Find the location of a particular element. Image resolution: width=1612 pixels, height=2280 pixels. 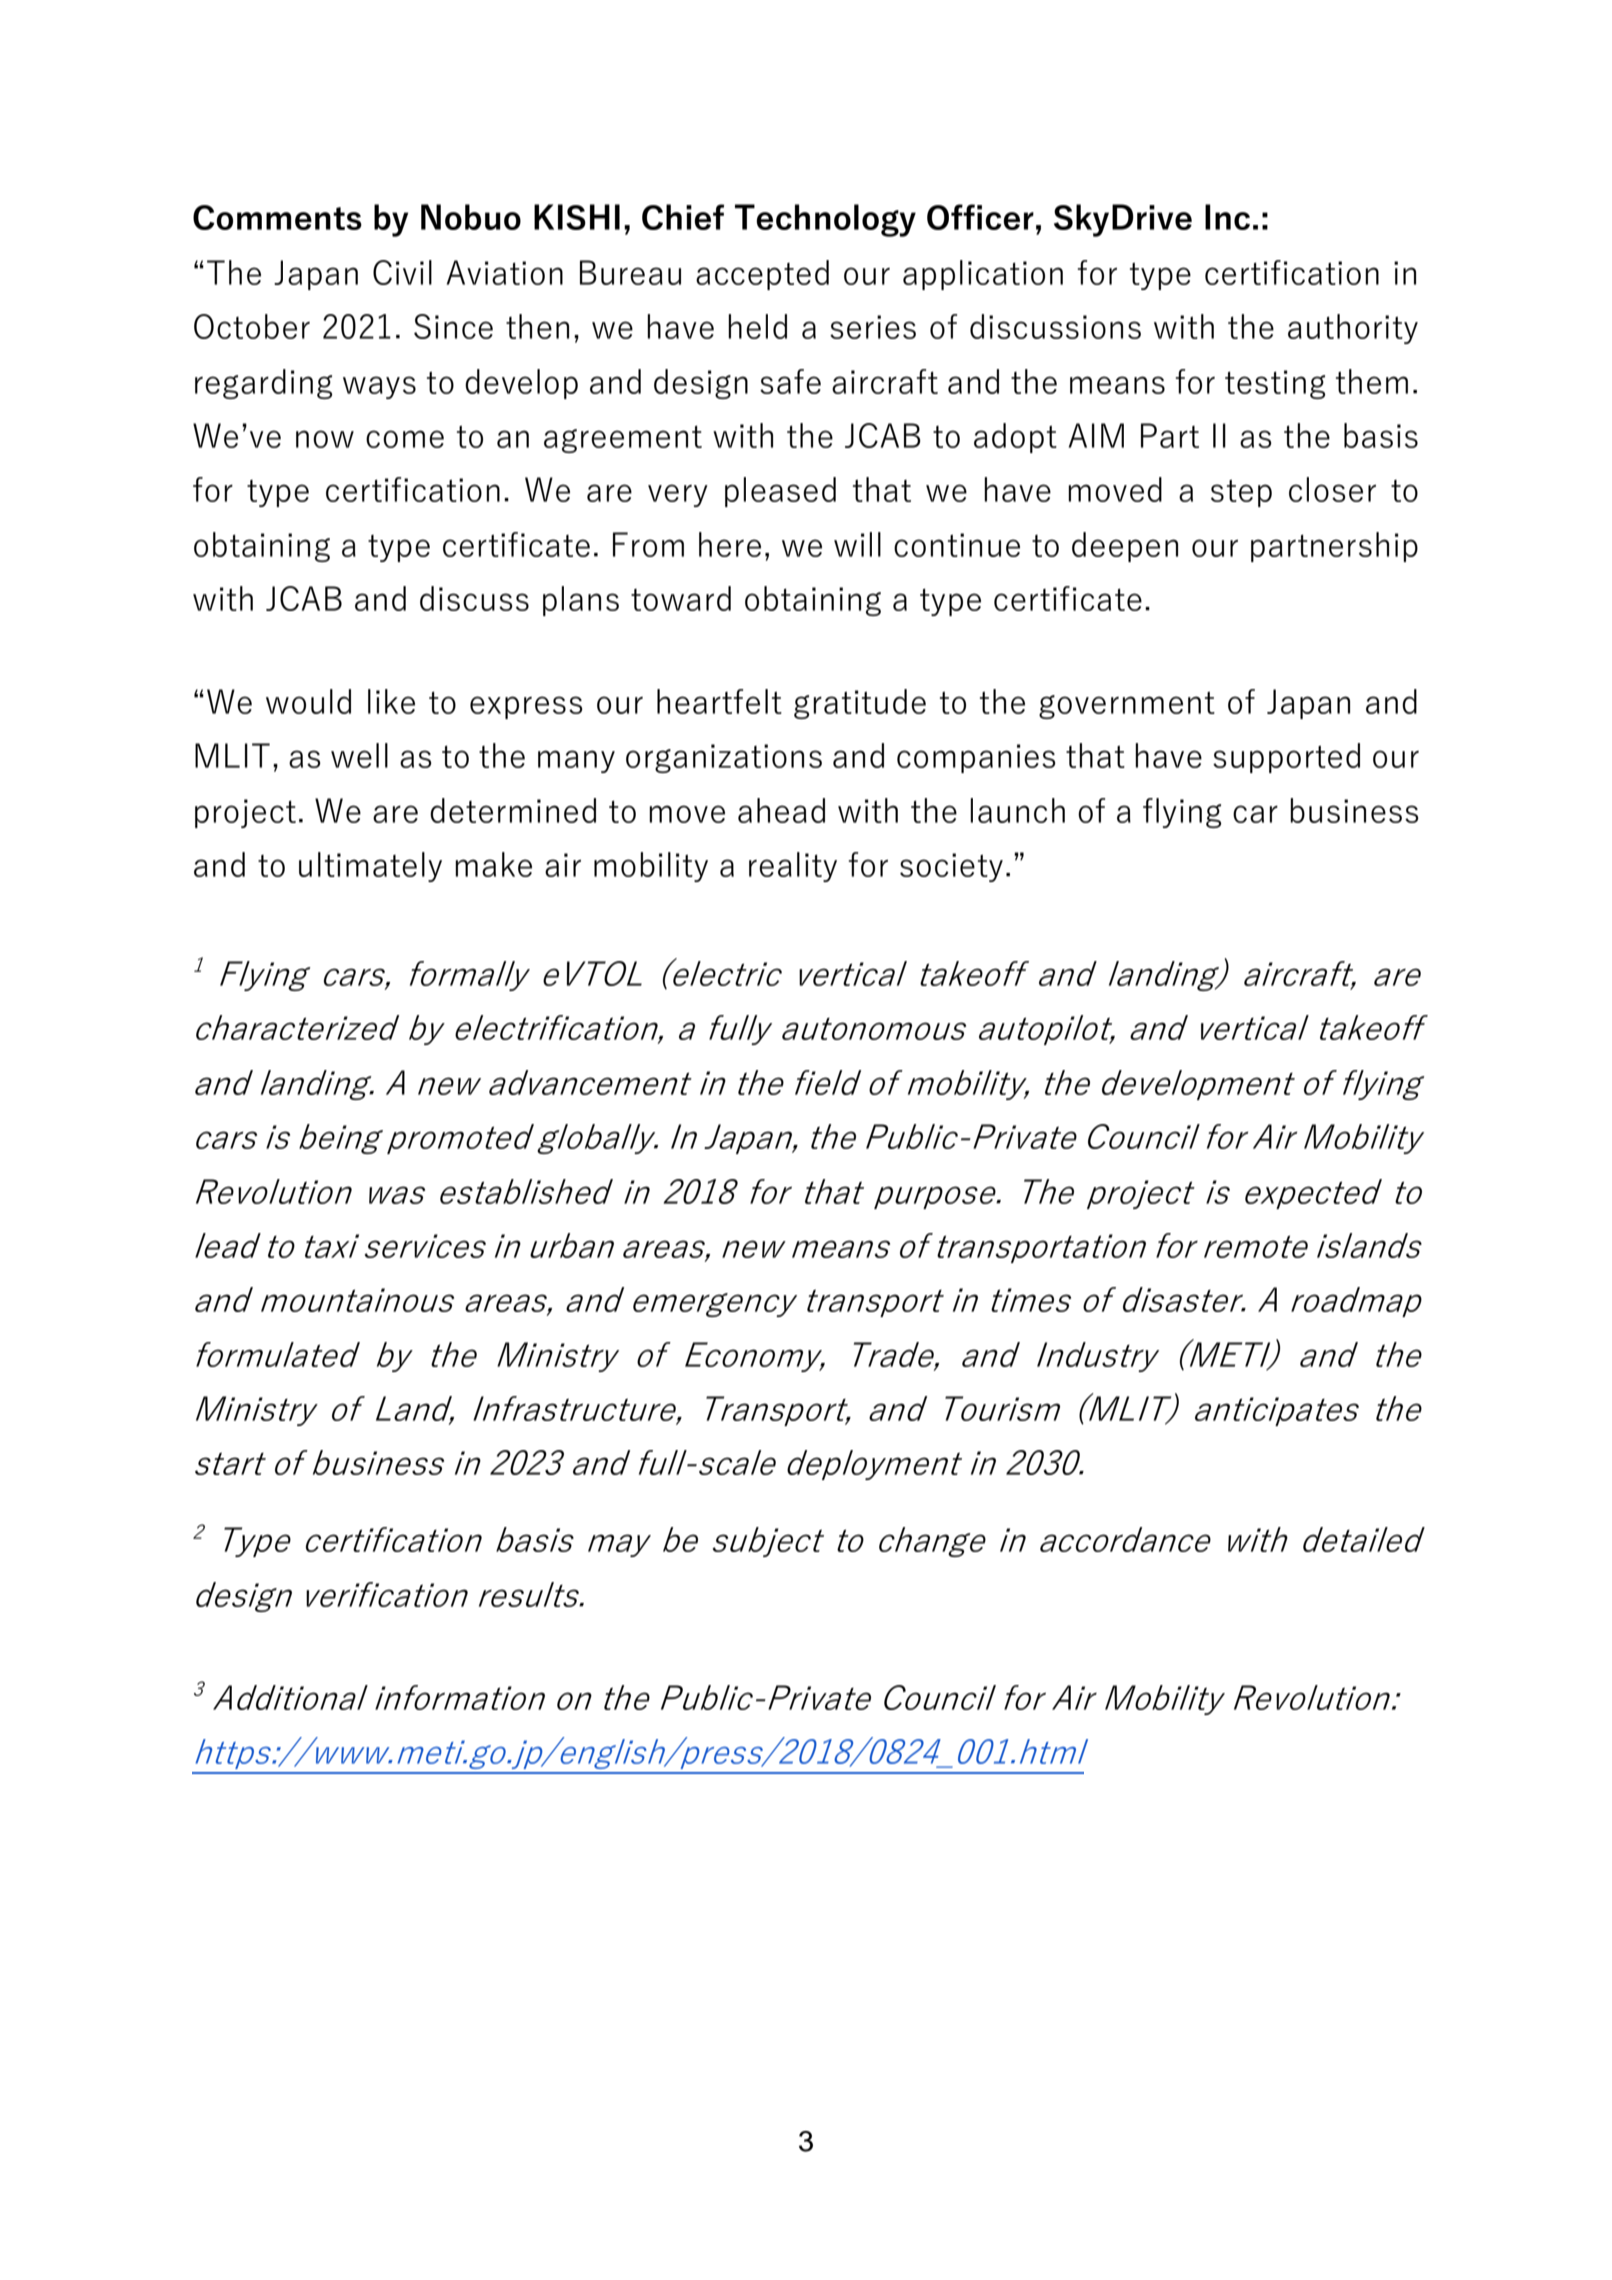

From is located at coordinates (648, 544).
